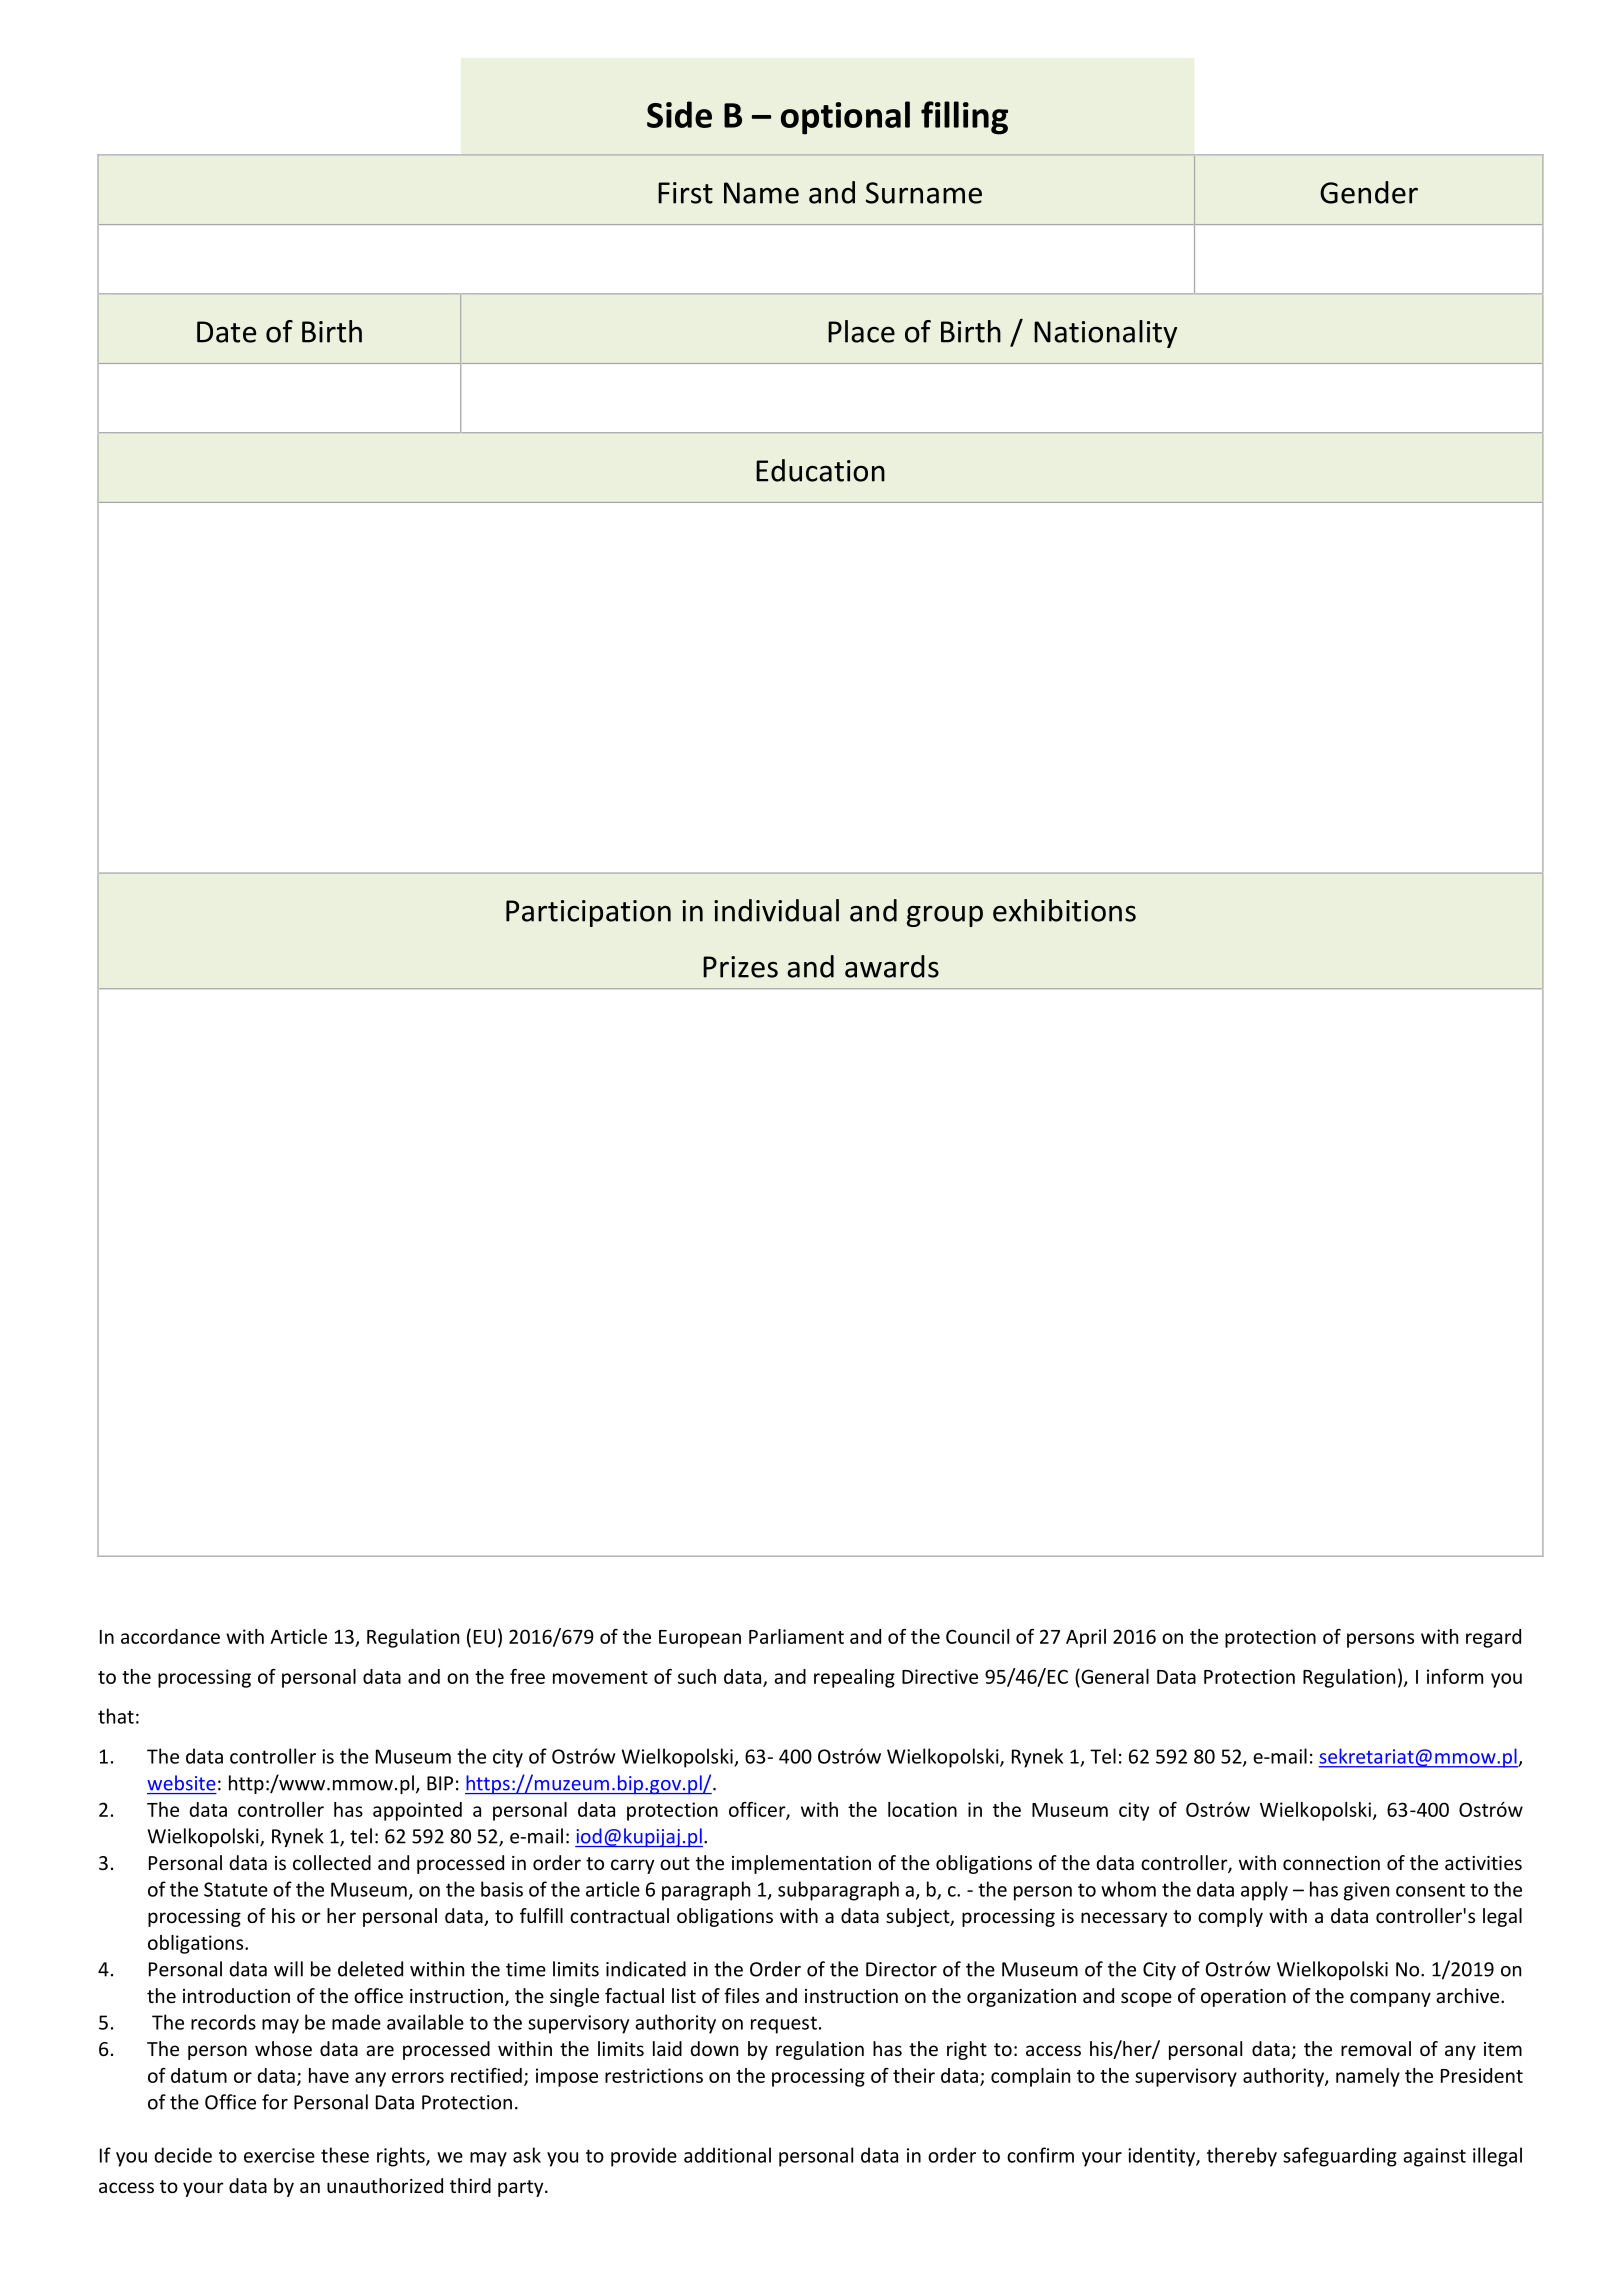 This screenshot has width=1621, height=2293. I want to click on safeguarding, so click(1340, 2157).
